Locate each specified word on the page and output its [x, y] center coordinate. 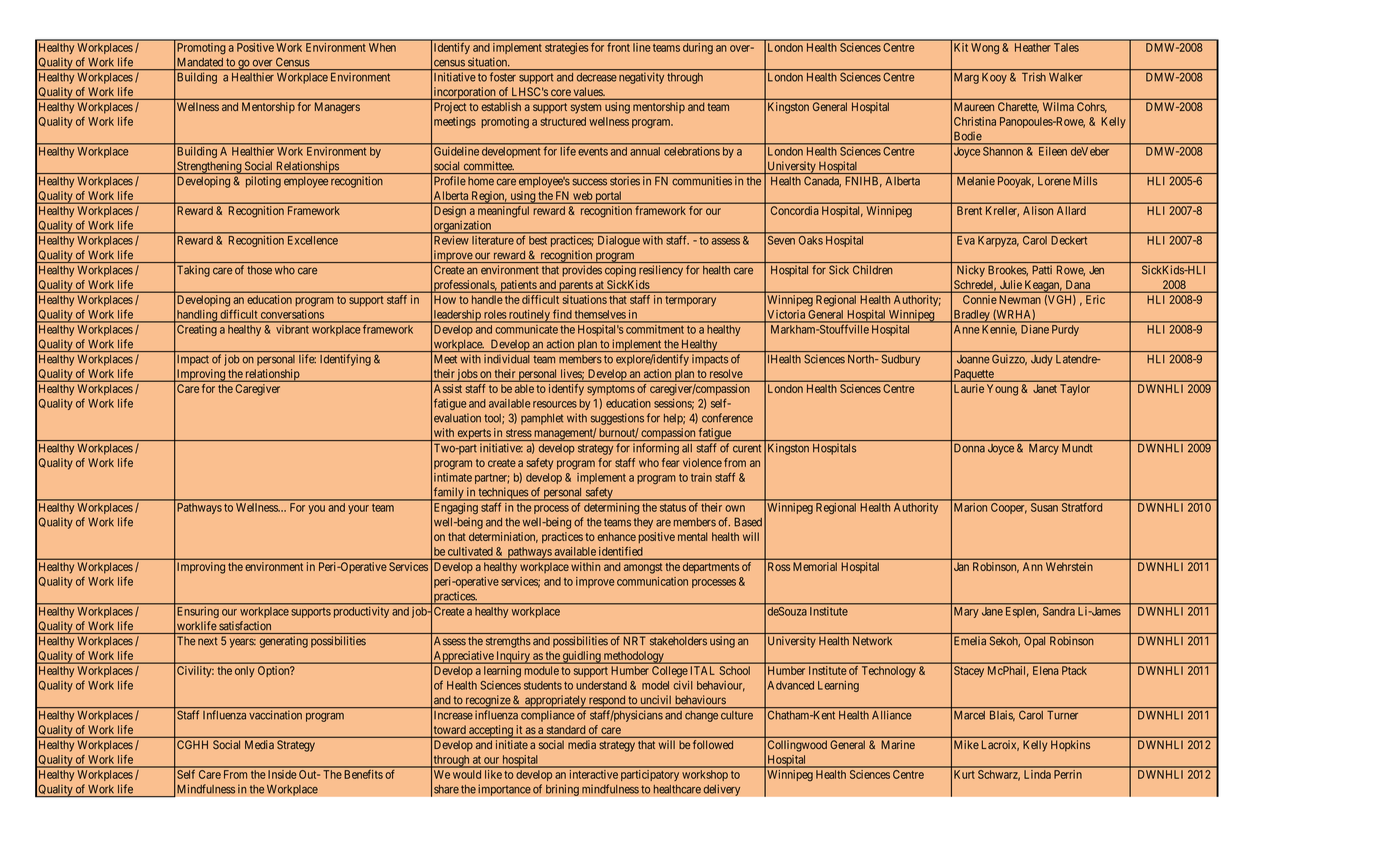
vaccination [275, 715]
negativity [641, 78]
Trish [1034, 77]
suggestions [617, 419]
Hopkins [1070, 746]
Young [1002, 390]
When [382, 47]
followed [713, 744]
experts [473, 435]
